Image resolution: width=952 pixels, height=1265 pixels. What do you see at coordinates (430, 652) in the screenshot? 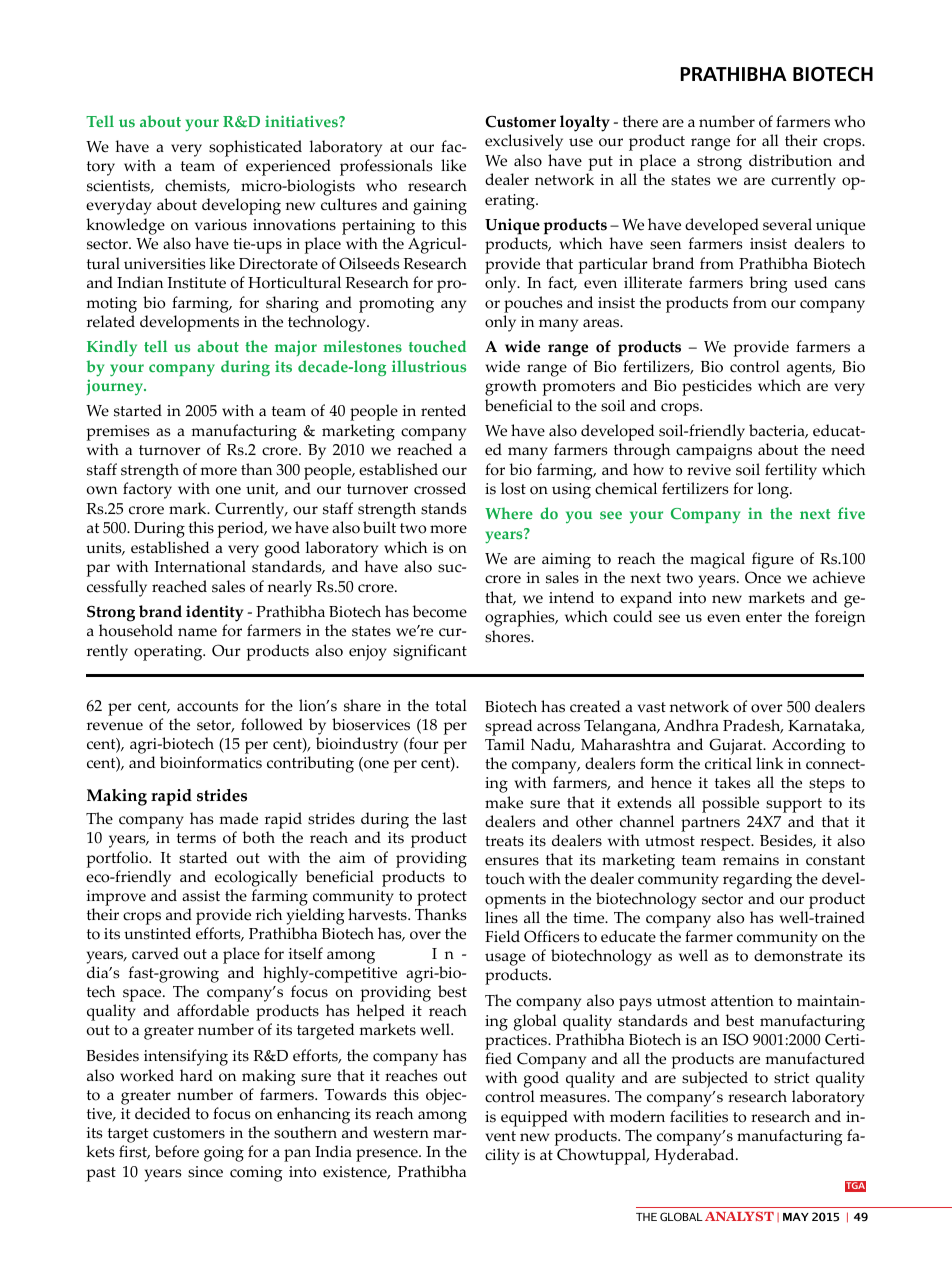
I see `significant` at bounding box center [430, 652].
